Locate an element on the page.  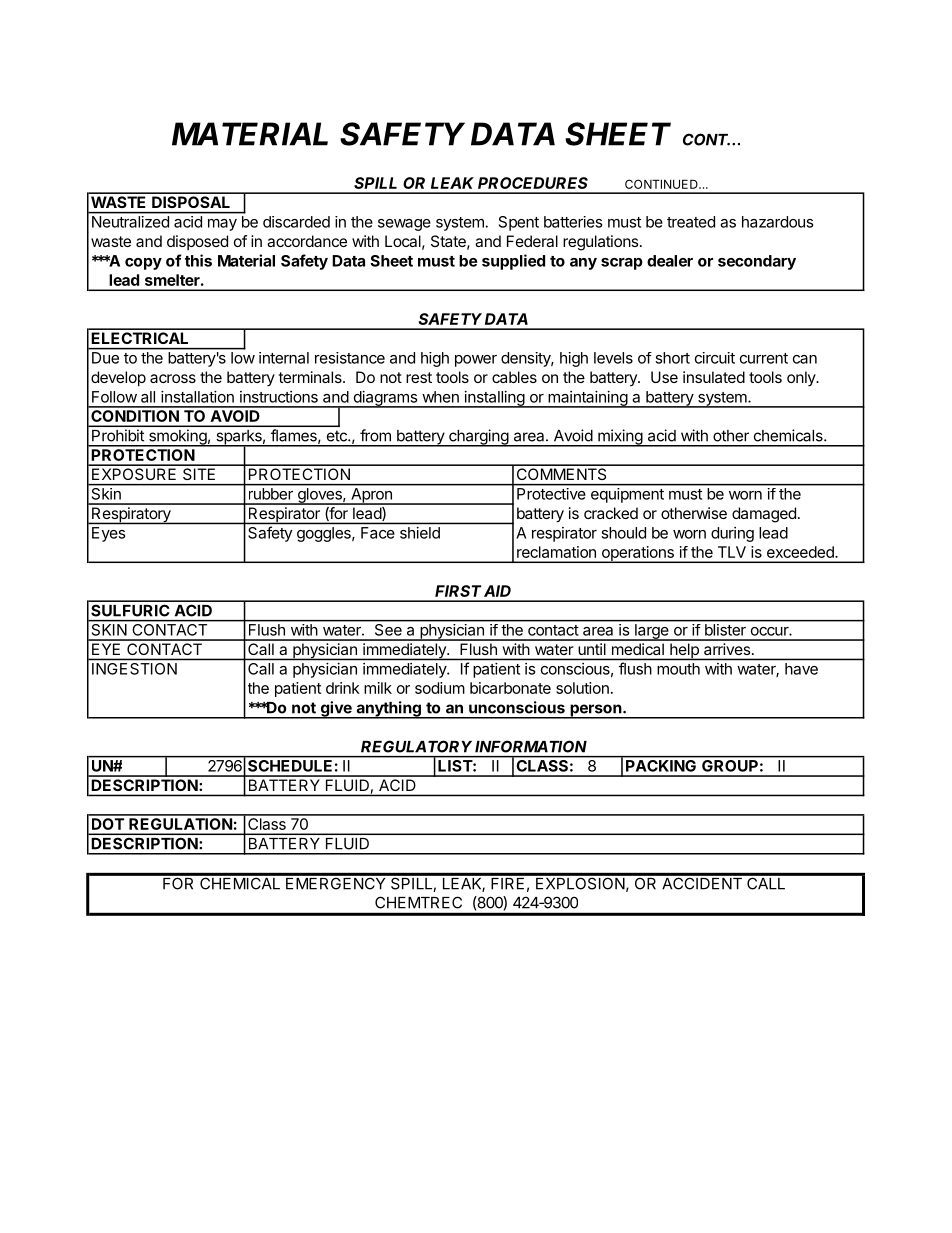
insulated is located at coordinates (714, 377).
